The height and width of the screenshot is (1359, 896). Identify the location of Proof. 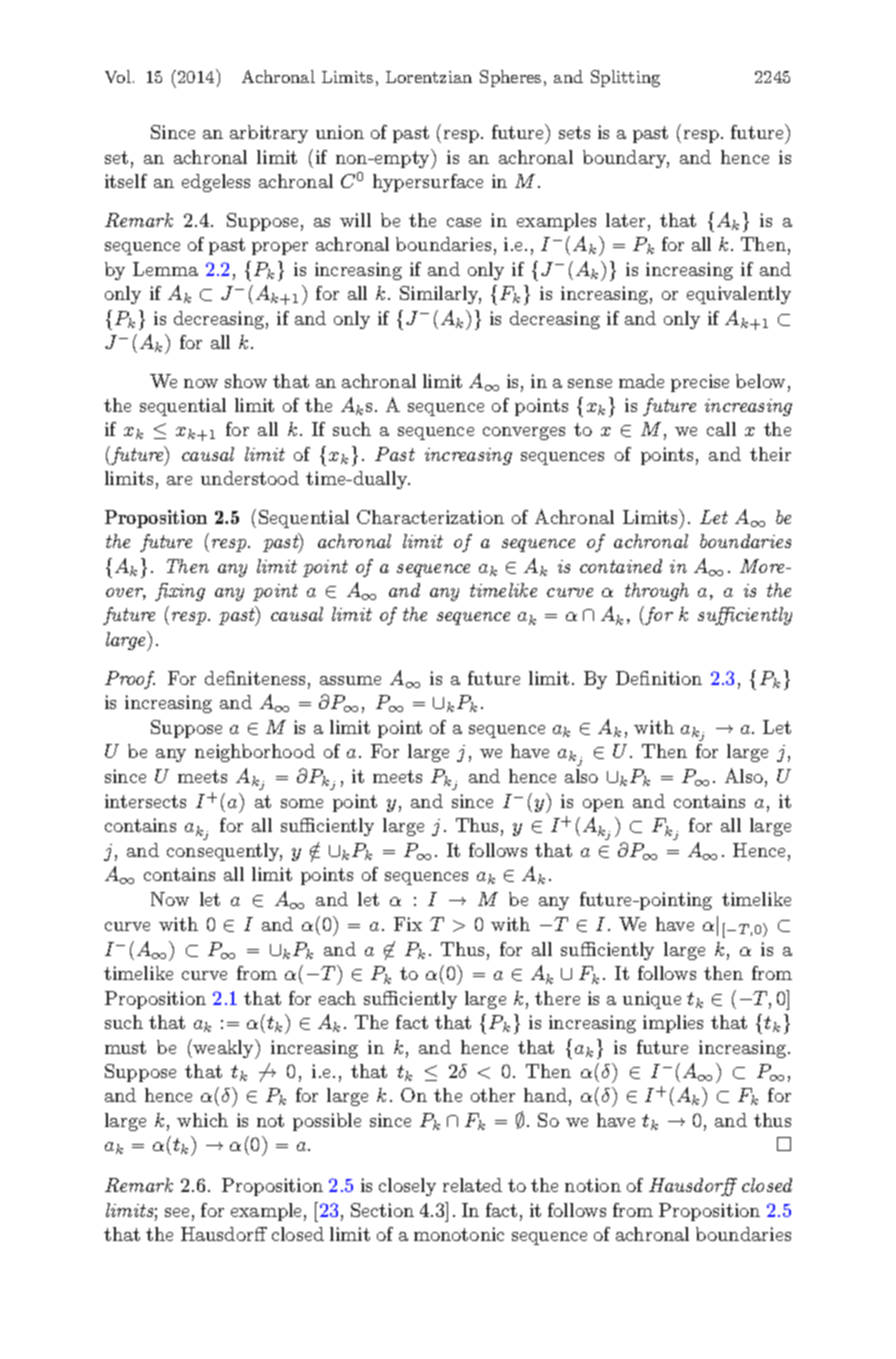
(130, 680).
